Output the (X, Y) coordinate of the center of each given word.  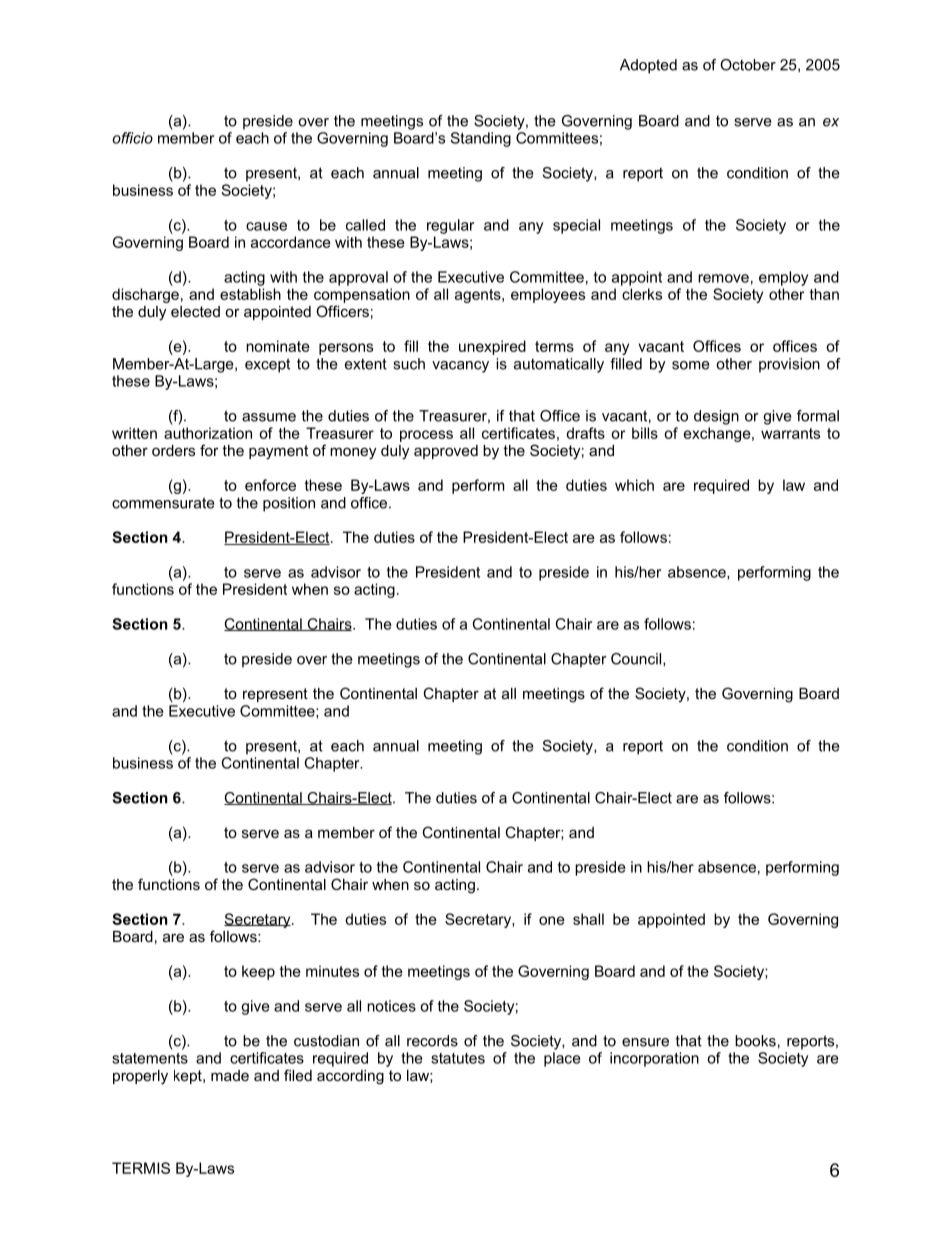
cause (266, 226)
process (426, 436)
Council (637, 659)
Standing (480, 139)
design (716, 417)
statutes (458, 1058)
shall (588, 919)
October (748, 65)
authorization (208, 433)
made (230, 1075)
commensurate (163, 503)
